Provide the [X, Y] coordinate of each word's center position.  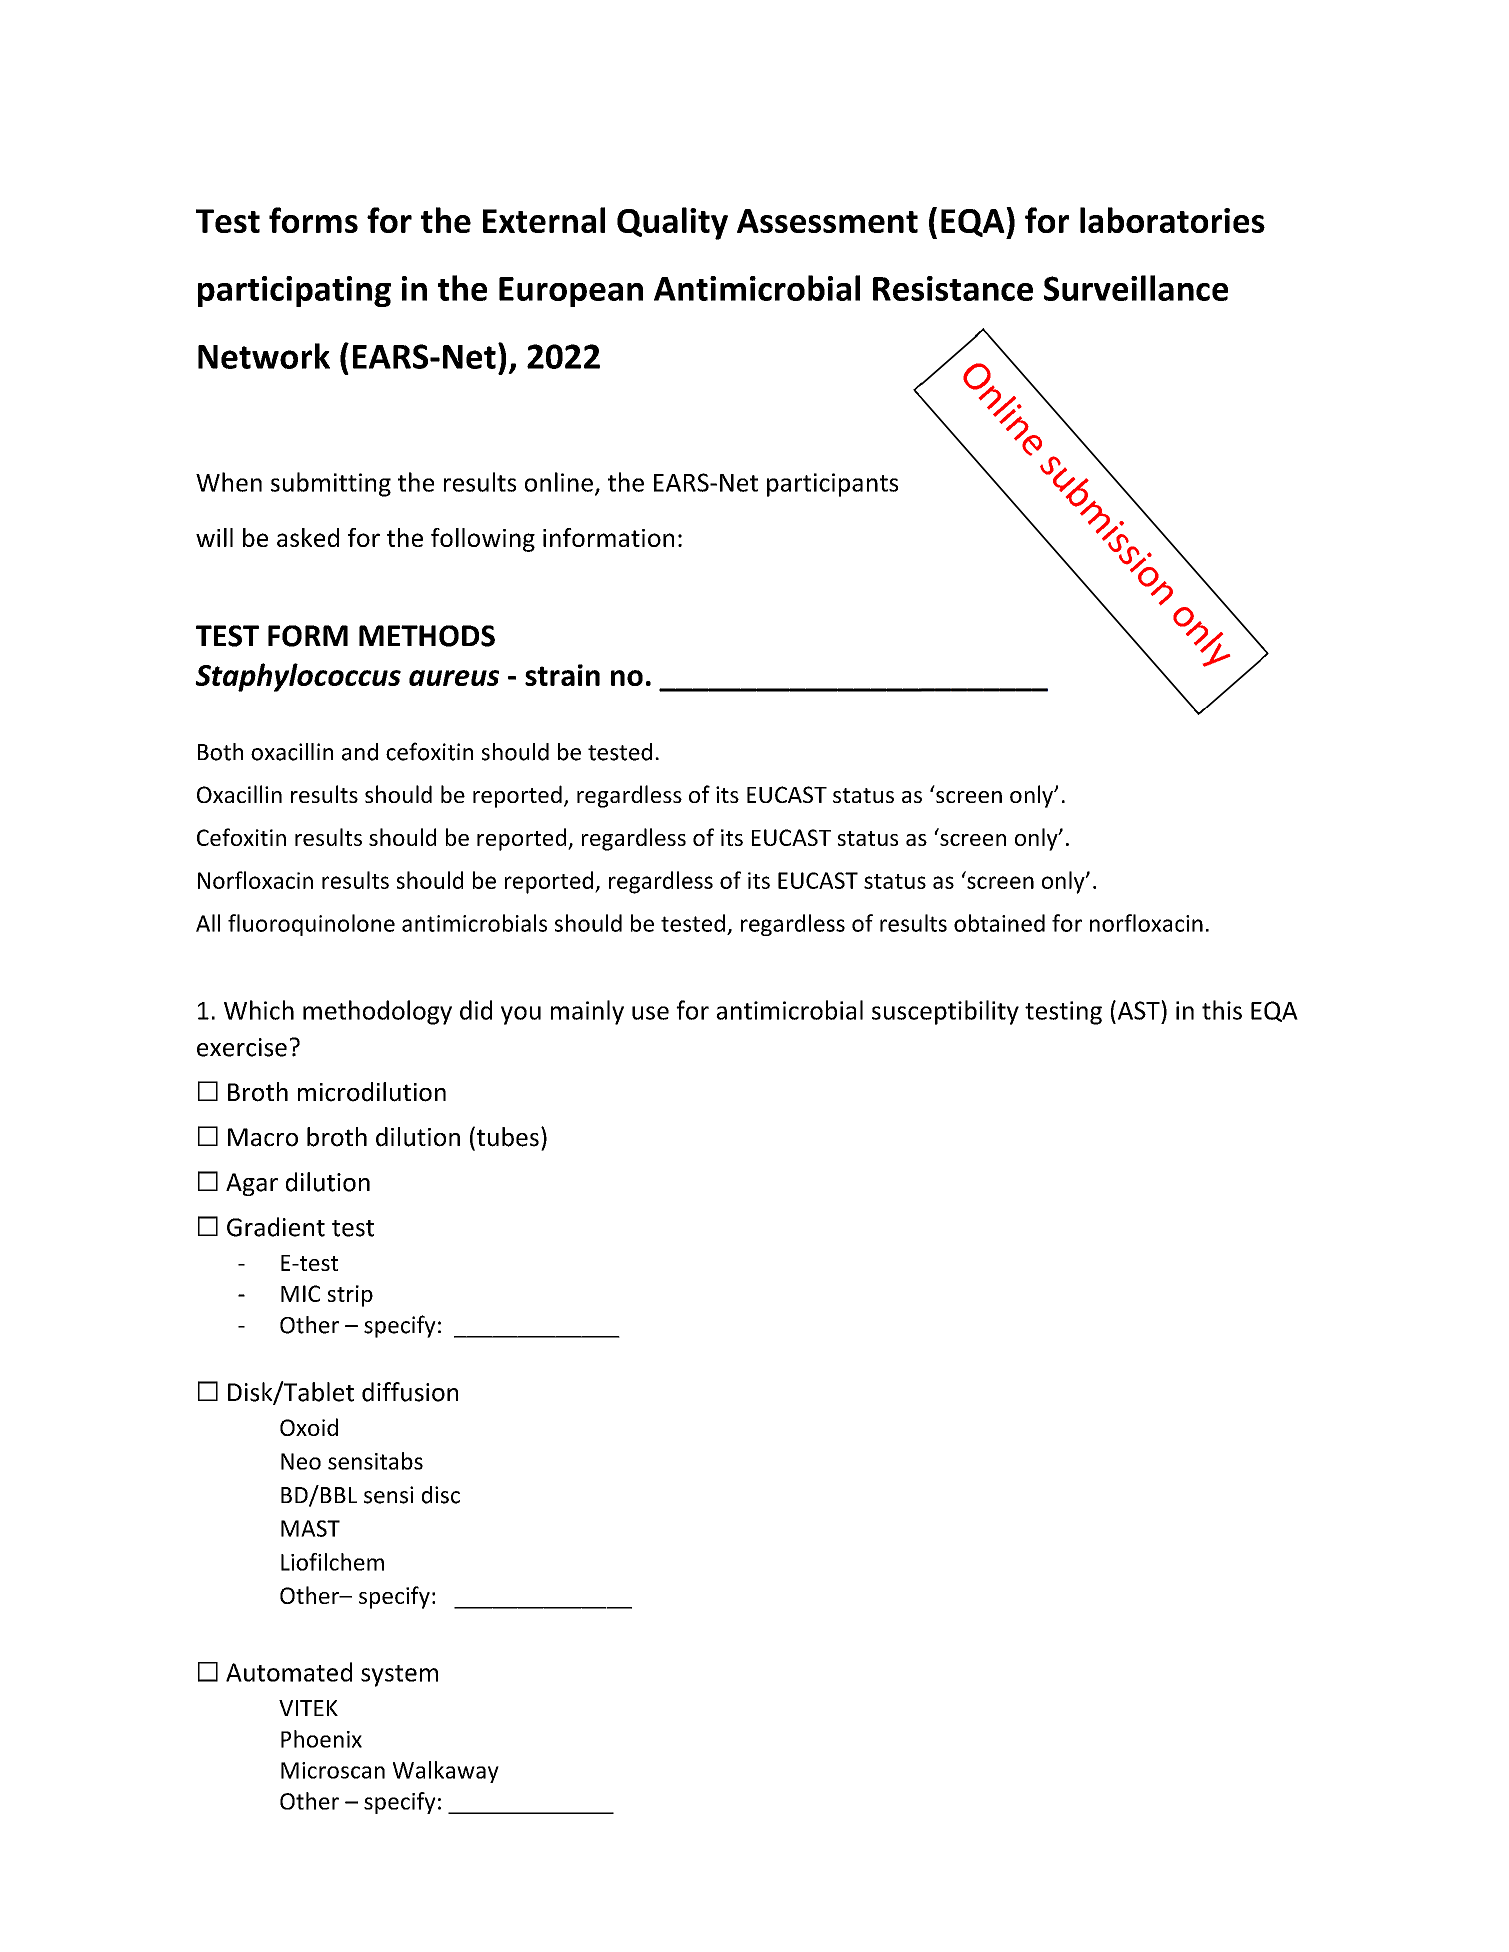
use [650, 1013]
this [1222, 1010]
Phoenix [321, 1739]
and [360, 752]
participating [294, 291]
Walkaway [446, 1772]
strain [562, 675]
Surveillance [1136, 288]
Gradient [276, 1227]
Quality [672, 223]
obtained [999, 923]
